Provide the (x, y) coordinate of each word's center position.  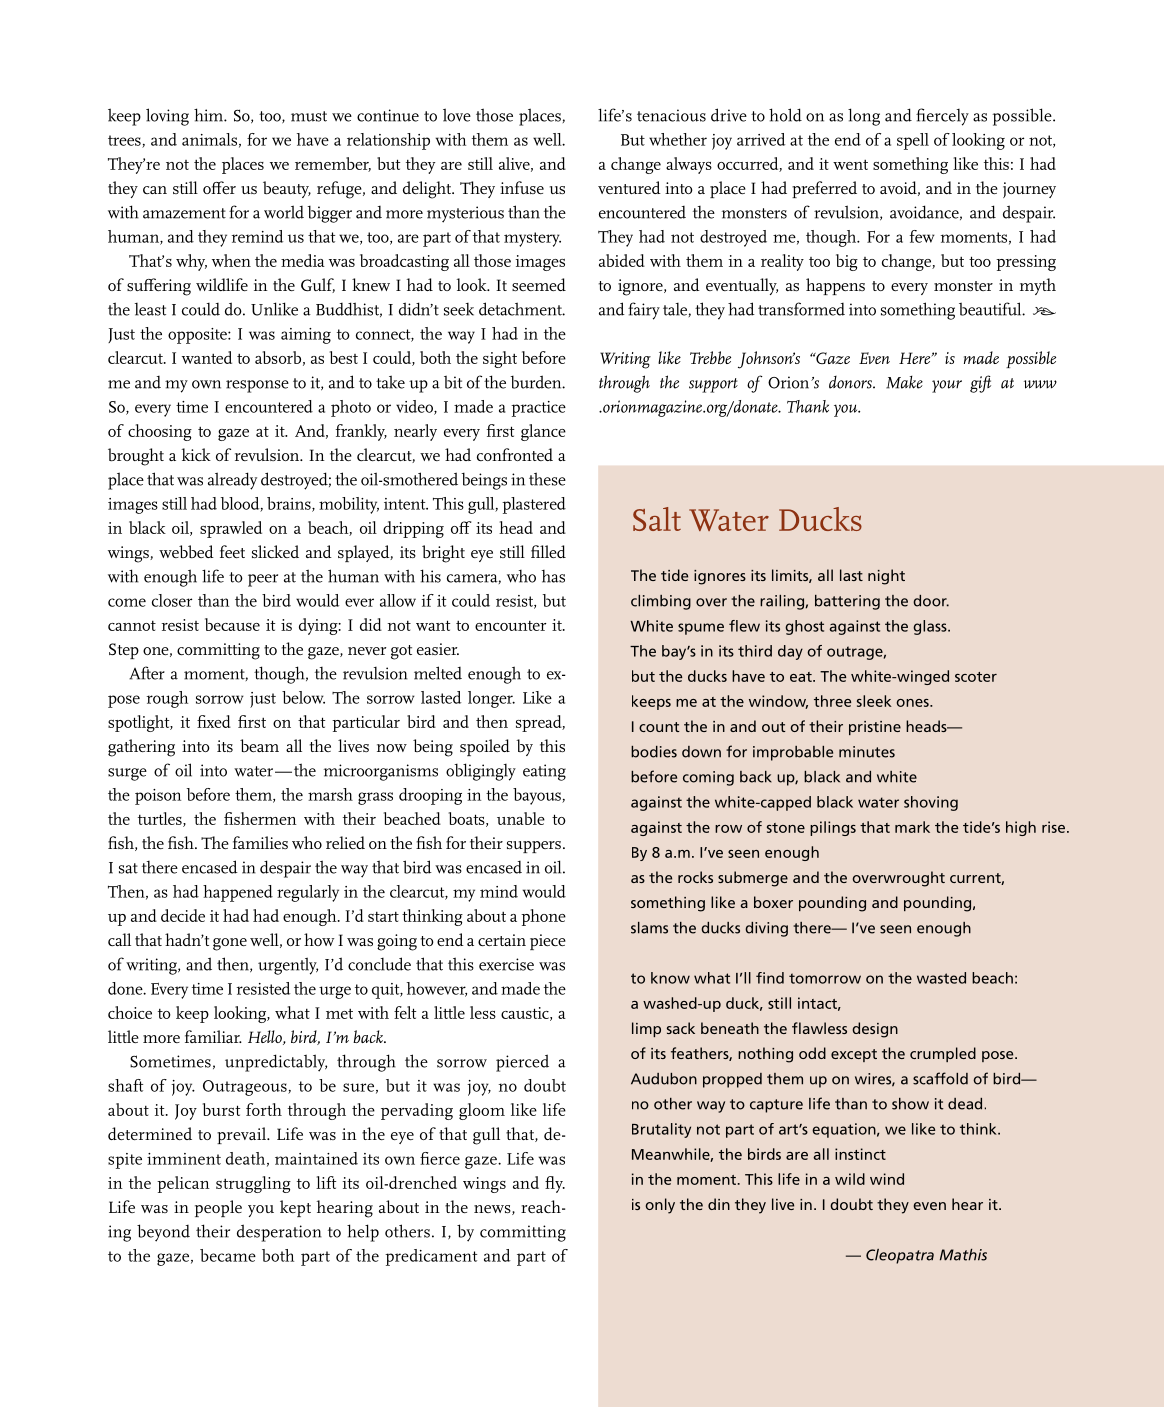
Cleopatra (900, 1256)
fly (555, 1184)
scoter (976, 677)
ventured (629, 187)
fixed (214, 721)
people (218, 1208)
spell (913, 141)
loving (167, 117)
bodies (654, 752)
